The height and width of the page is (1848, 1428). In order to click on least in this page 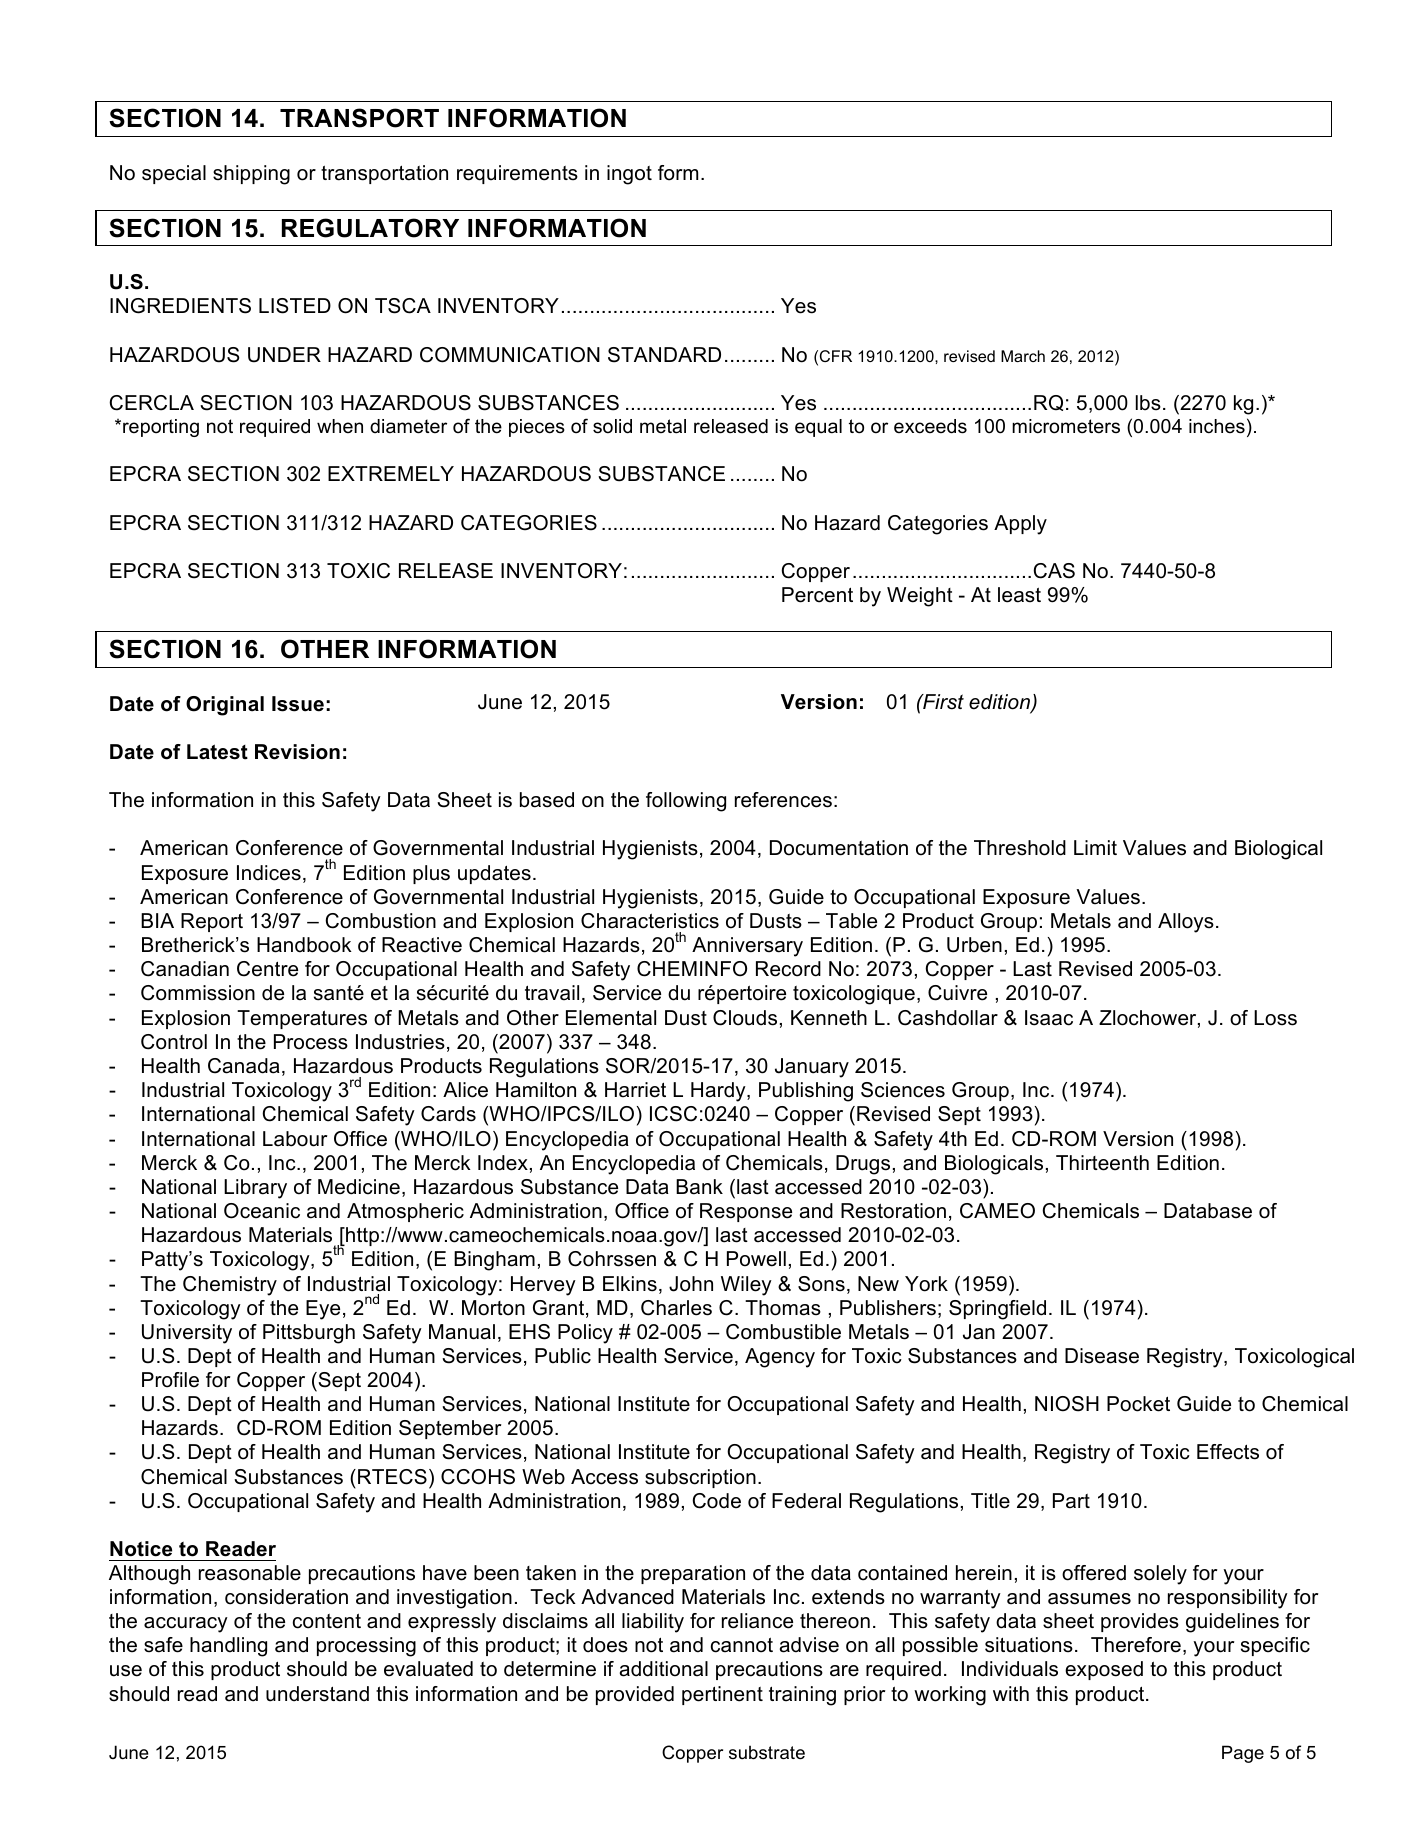, I will do `click(1019, 595)`.
